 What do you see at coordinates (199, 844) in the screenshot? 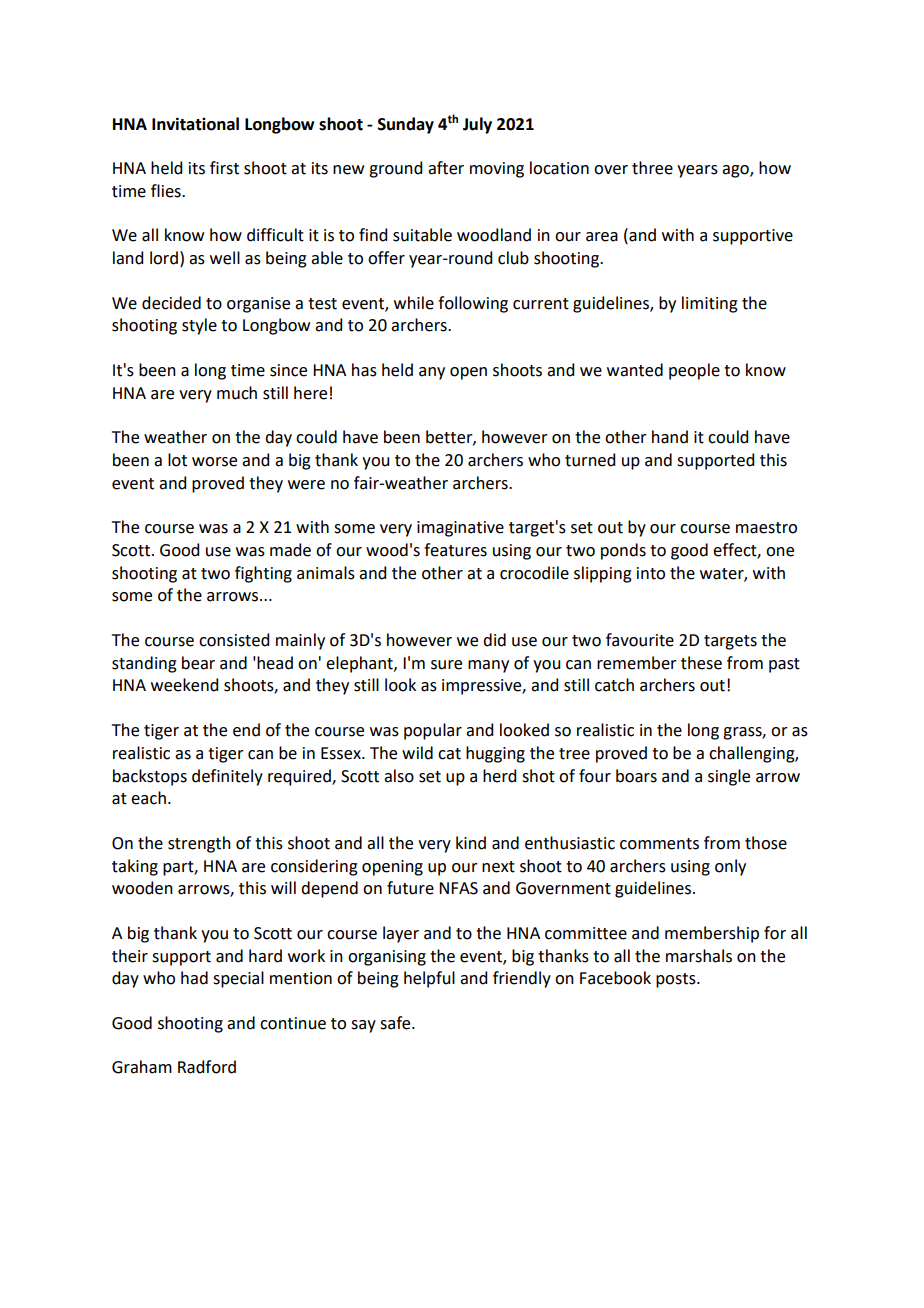
I see `strength` at bounding box center [199, 844].
